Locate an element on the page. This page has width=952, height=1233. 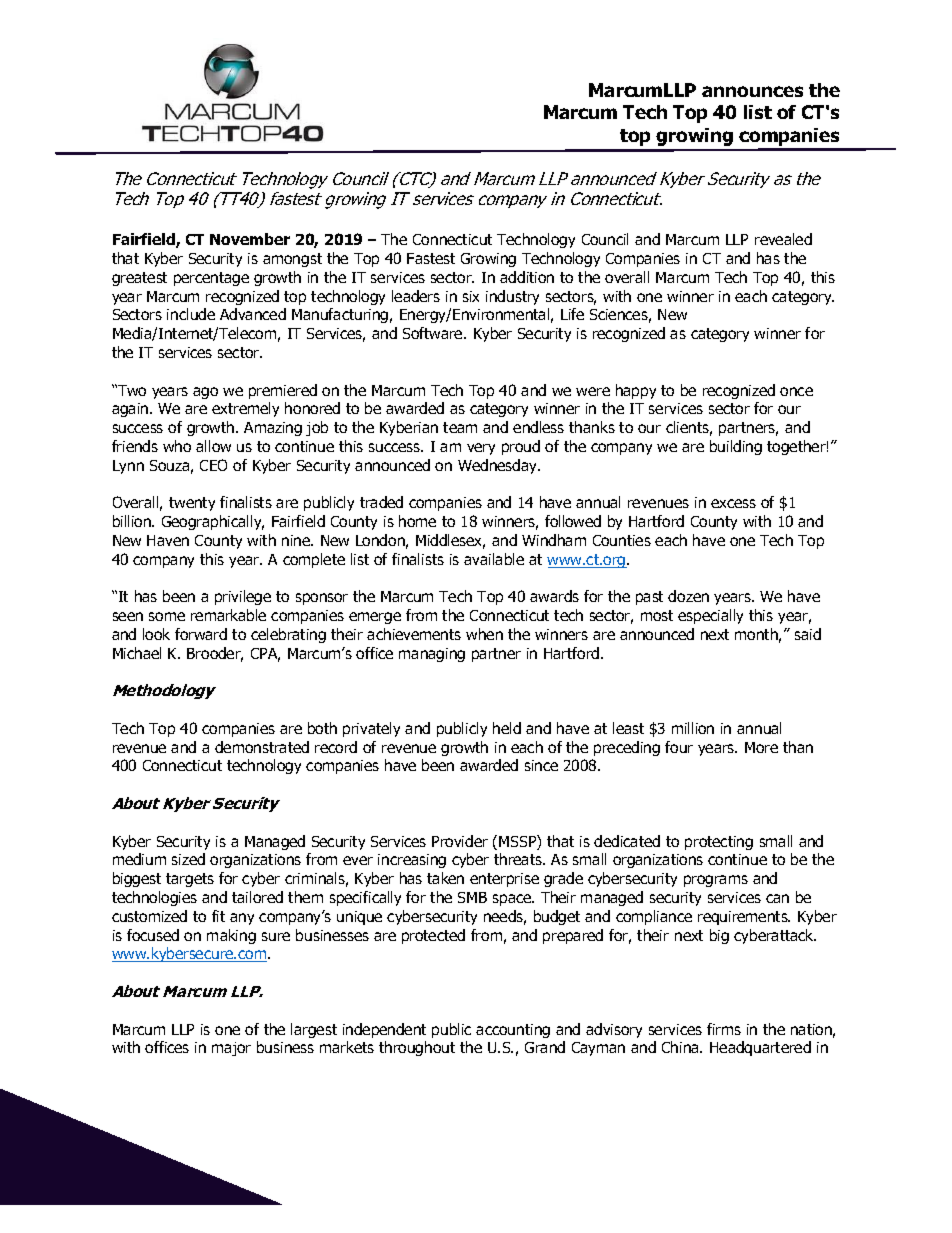
CEO is located at coordinates (213, 465).
